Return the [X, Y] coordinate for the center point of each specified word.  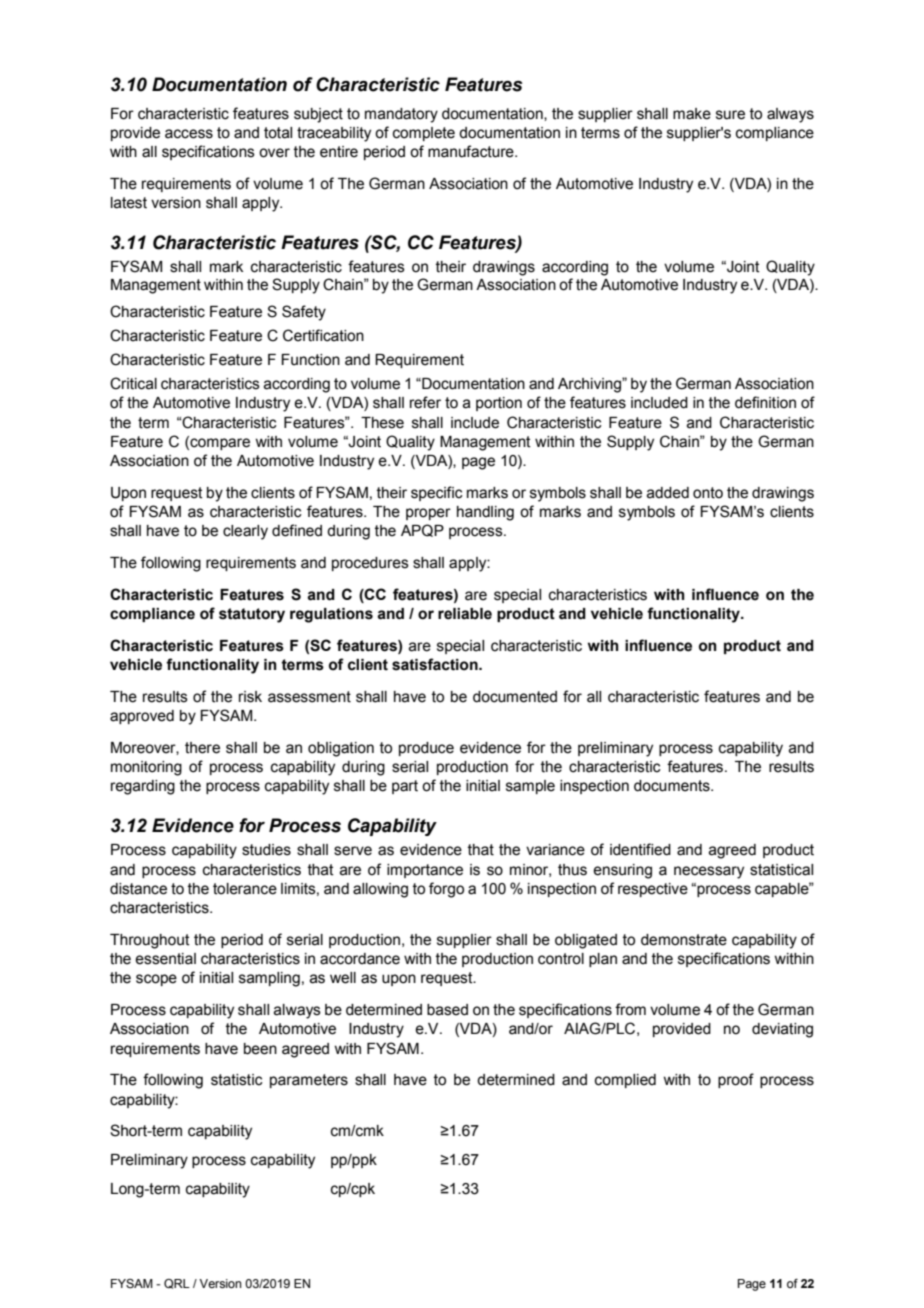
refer [425, 402]
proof [736, 1080]
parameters [309, 1081]
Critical [133, 383]
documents [673, 786]
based [447, 1010]
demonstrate [684, 940]
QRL [177, 1284]
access [189, 134]
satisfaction [436, 664]
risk [250, 697]
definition [765, 402]
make [692, 114]
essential [165, 959]
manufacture [472, 151]
